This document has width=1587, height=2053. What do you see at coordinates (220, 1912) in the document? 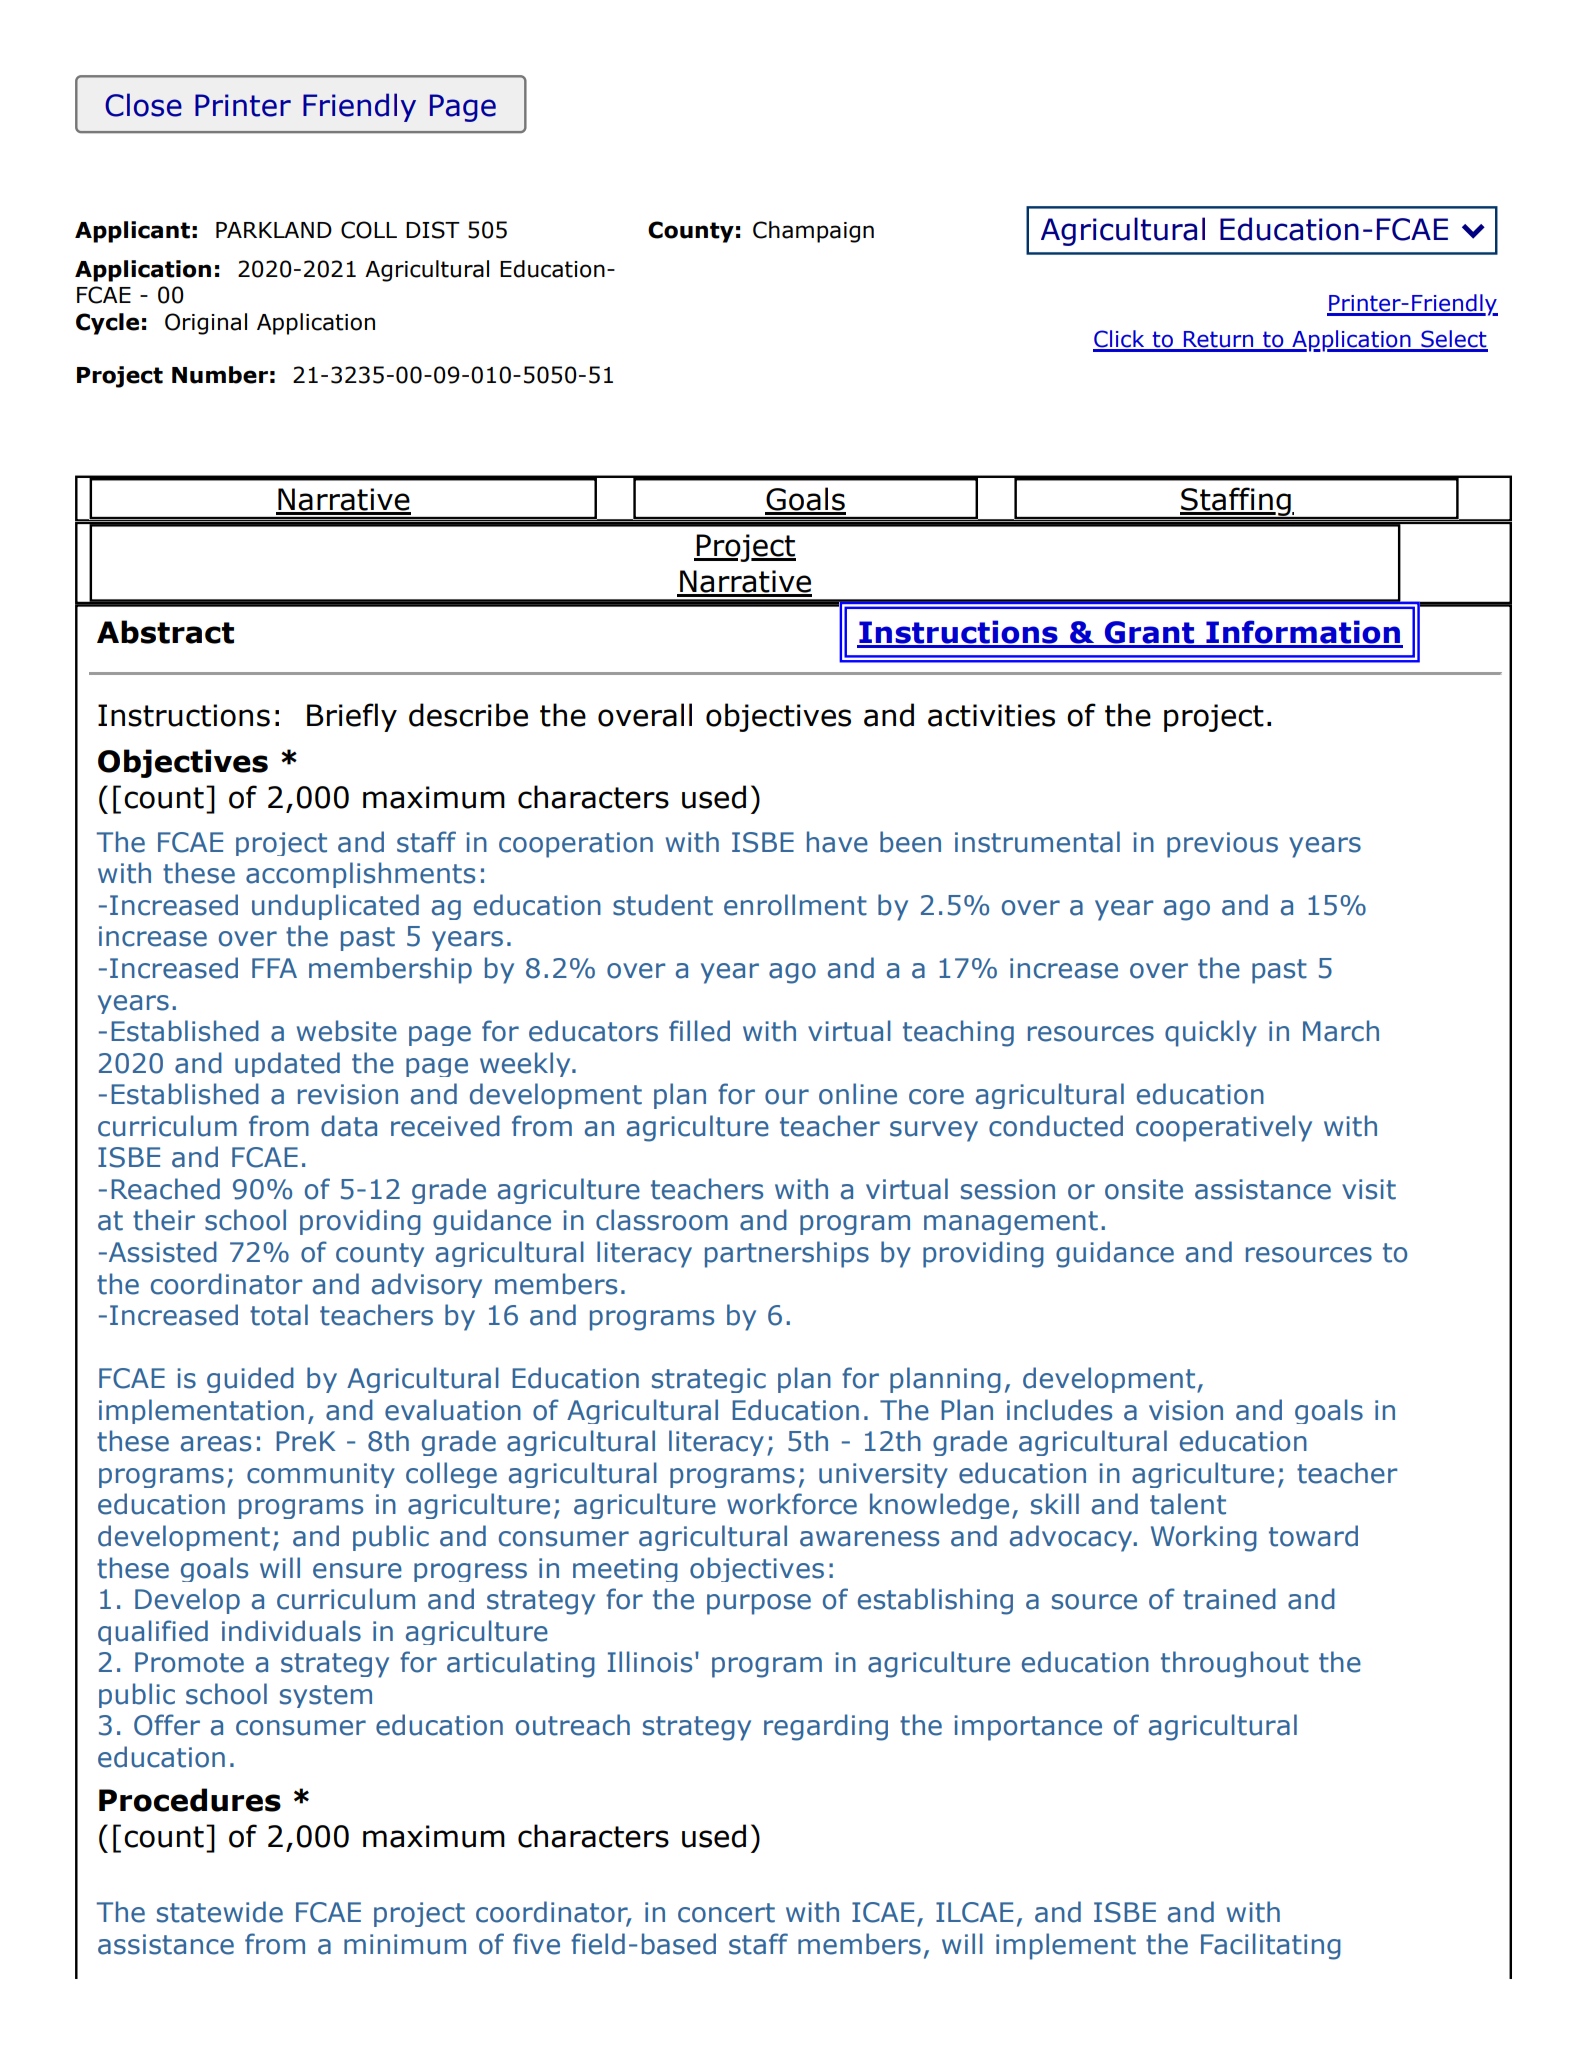
I see `statewide` at bounding box center [220, 1912].
